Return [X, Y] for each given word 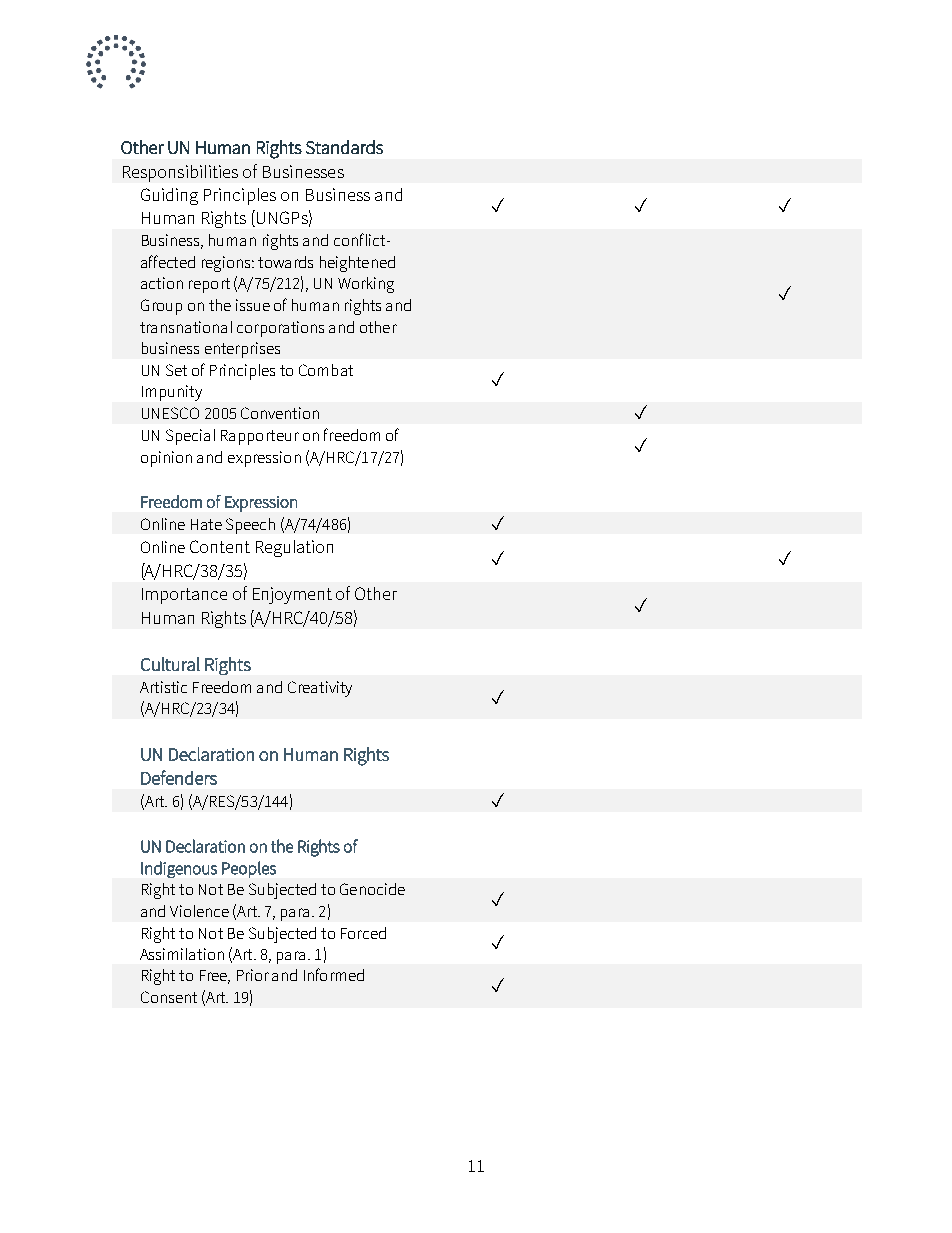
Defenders [179, 777]
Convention [280, 413]
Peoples [249, 869]
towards [285, 262]
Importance [184, 596]
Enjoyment [292, 595]
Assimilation [182, 954]
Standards [344, 147]
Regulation [294, 548]
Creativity [320, 689]
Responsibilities [180, 173]
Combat [326, 370]
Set [176, 370]
